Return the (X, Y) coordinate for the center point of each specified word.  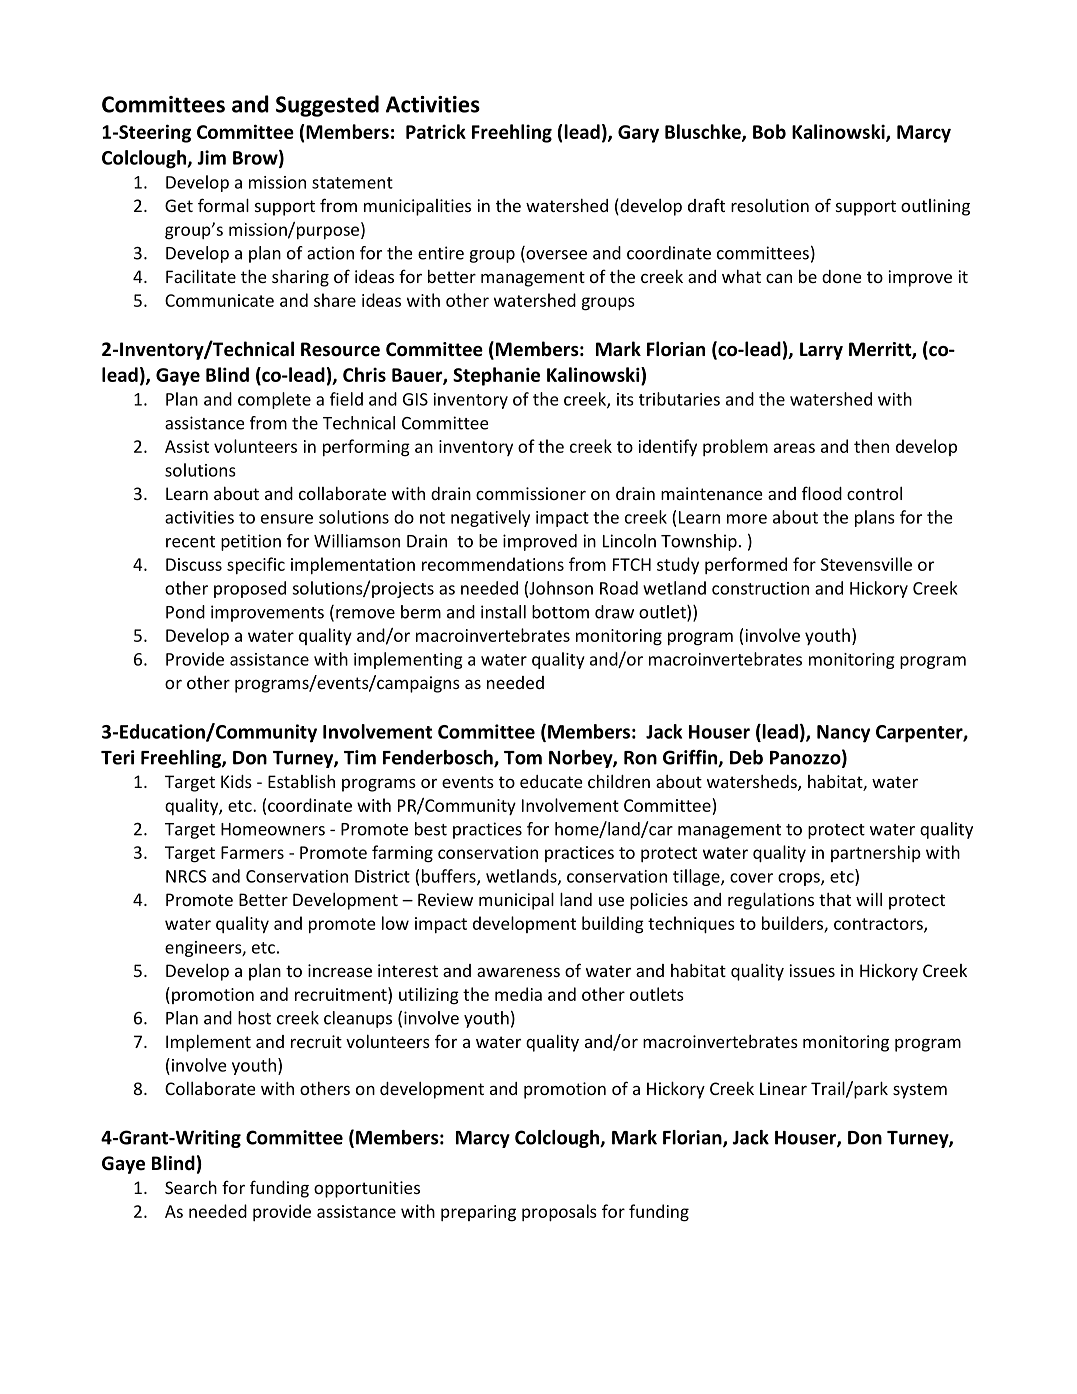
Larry (821, 351)
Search (191, 1187)
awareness (518, 972)
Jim (211, 157)
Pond (185, 612)
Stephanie (496, 376)
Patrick (436, 131)
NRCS (186, 876)
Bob (769, 131)
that (835, 899)
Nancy (843, 734)
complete (274, 400)
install (503, 612)
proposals (559, 1212)
